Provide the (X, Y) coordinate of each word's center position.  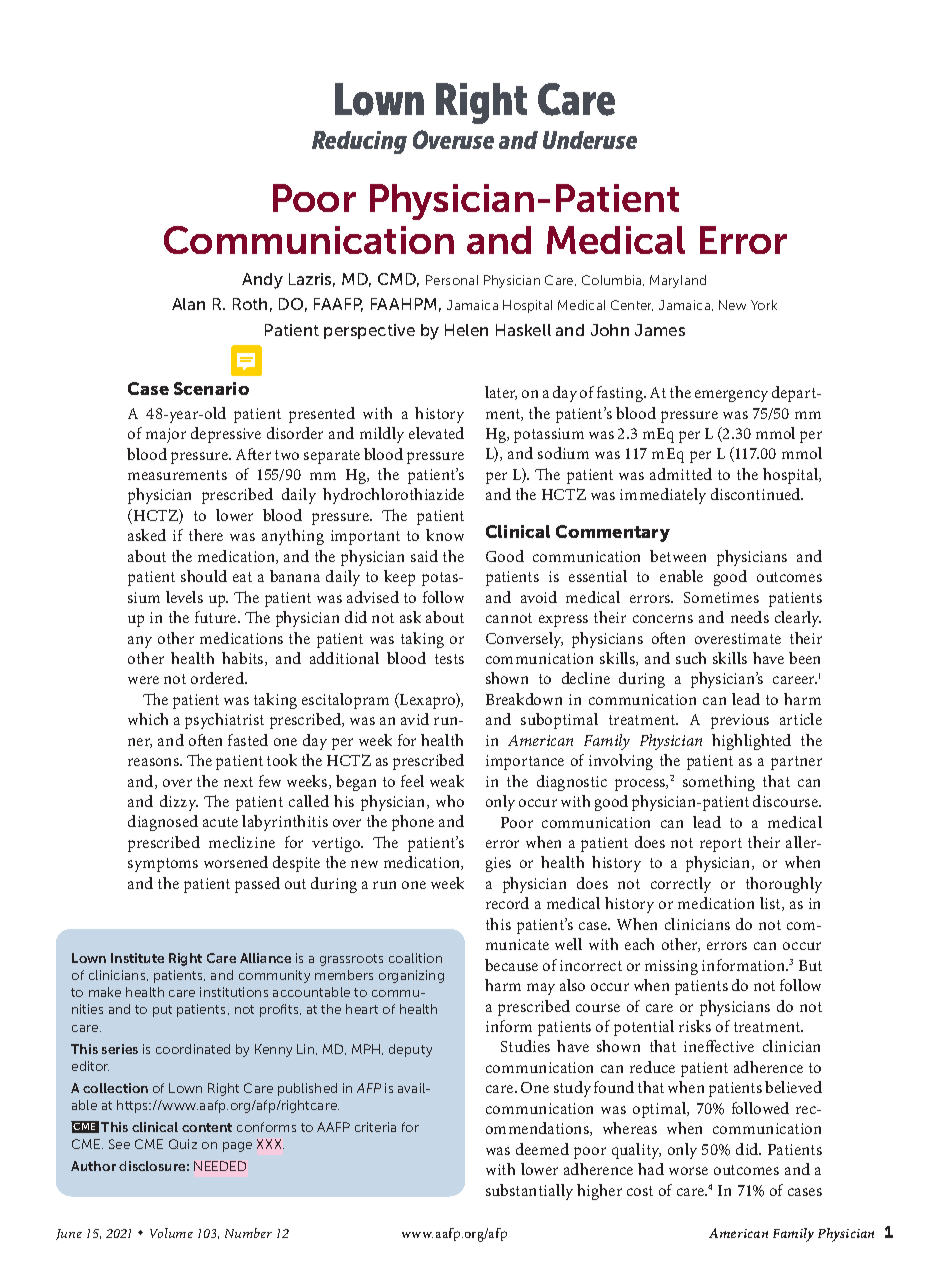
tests (449, 659)
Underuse (590, 140)
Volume (171, 1233)
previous (740, 721)
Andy (262, 281)
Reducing (359, 142)
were (143, 680)
